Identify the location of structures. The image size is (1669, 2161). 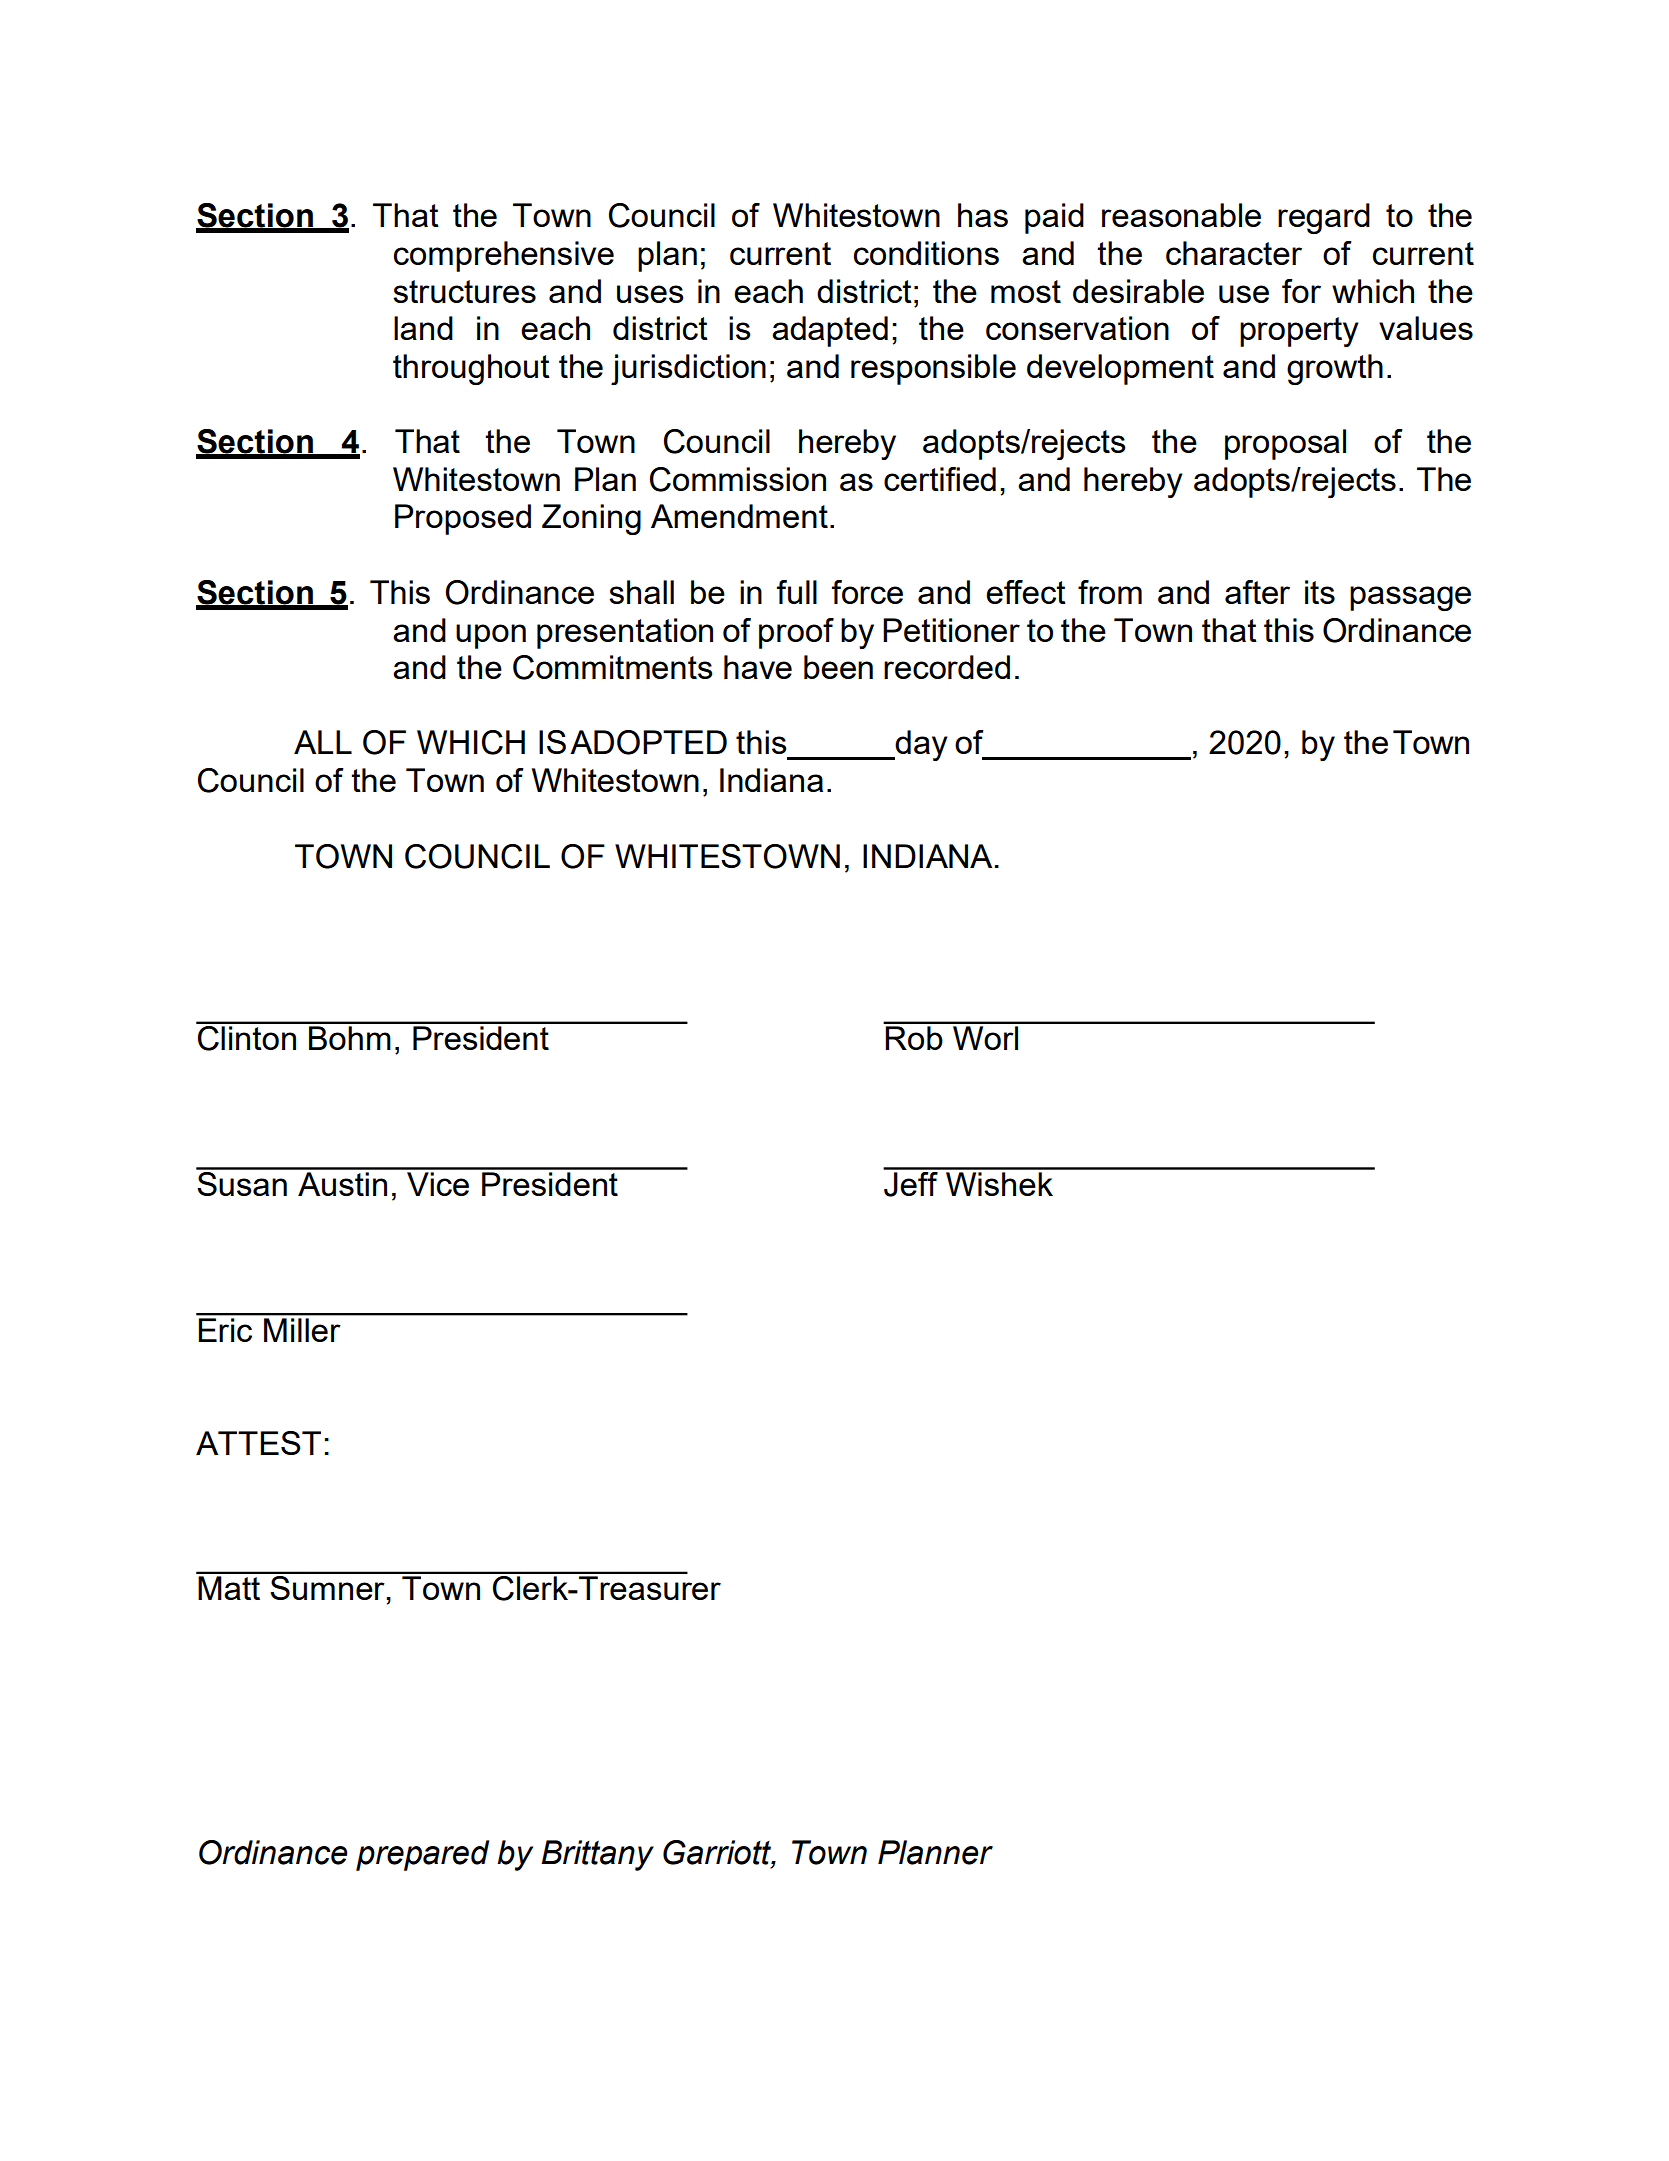
(464, 291).
